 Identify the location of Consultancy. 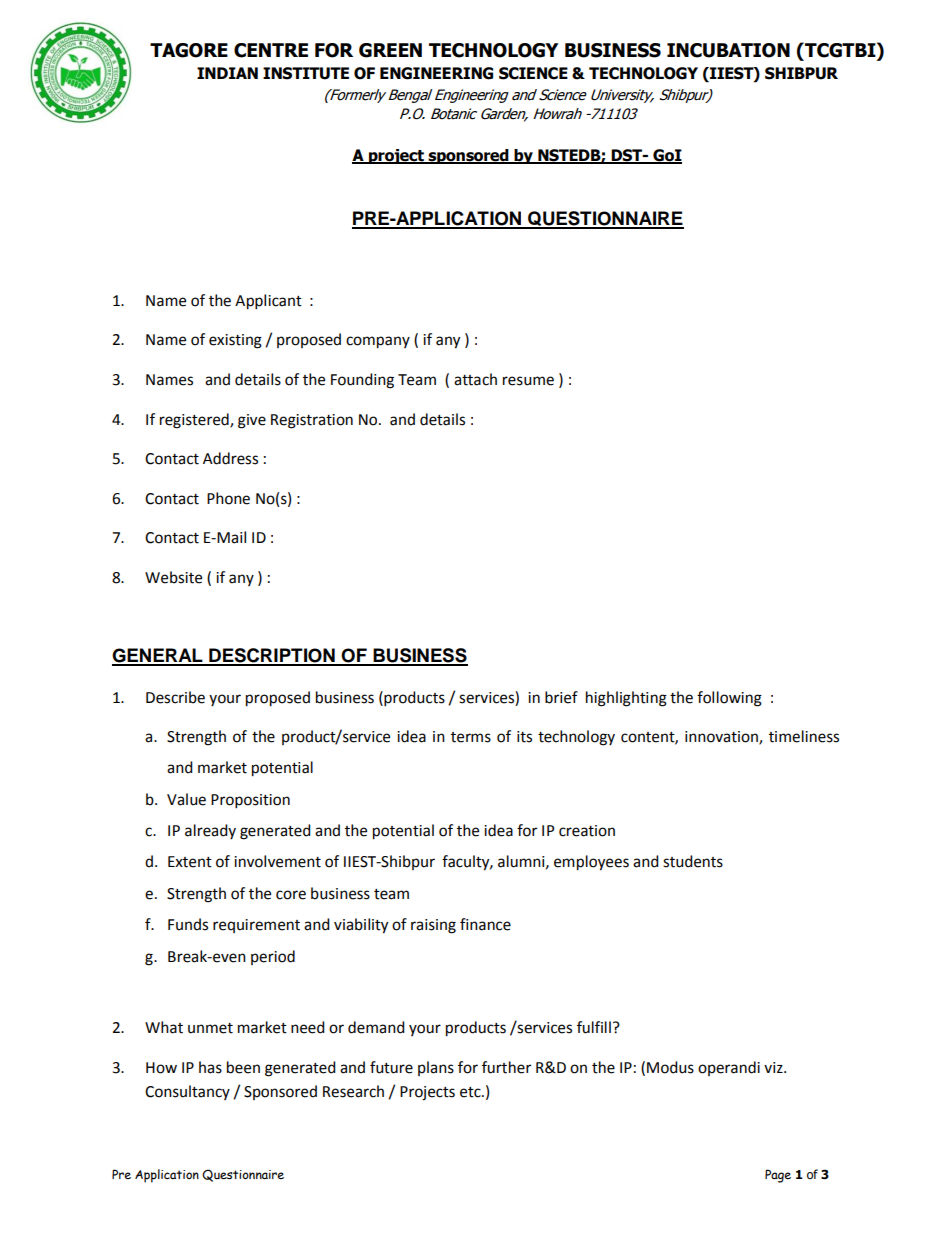
(187, 1092).
